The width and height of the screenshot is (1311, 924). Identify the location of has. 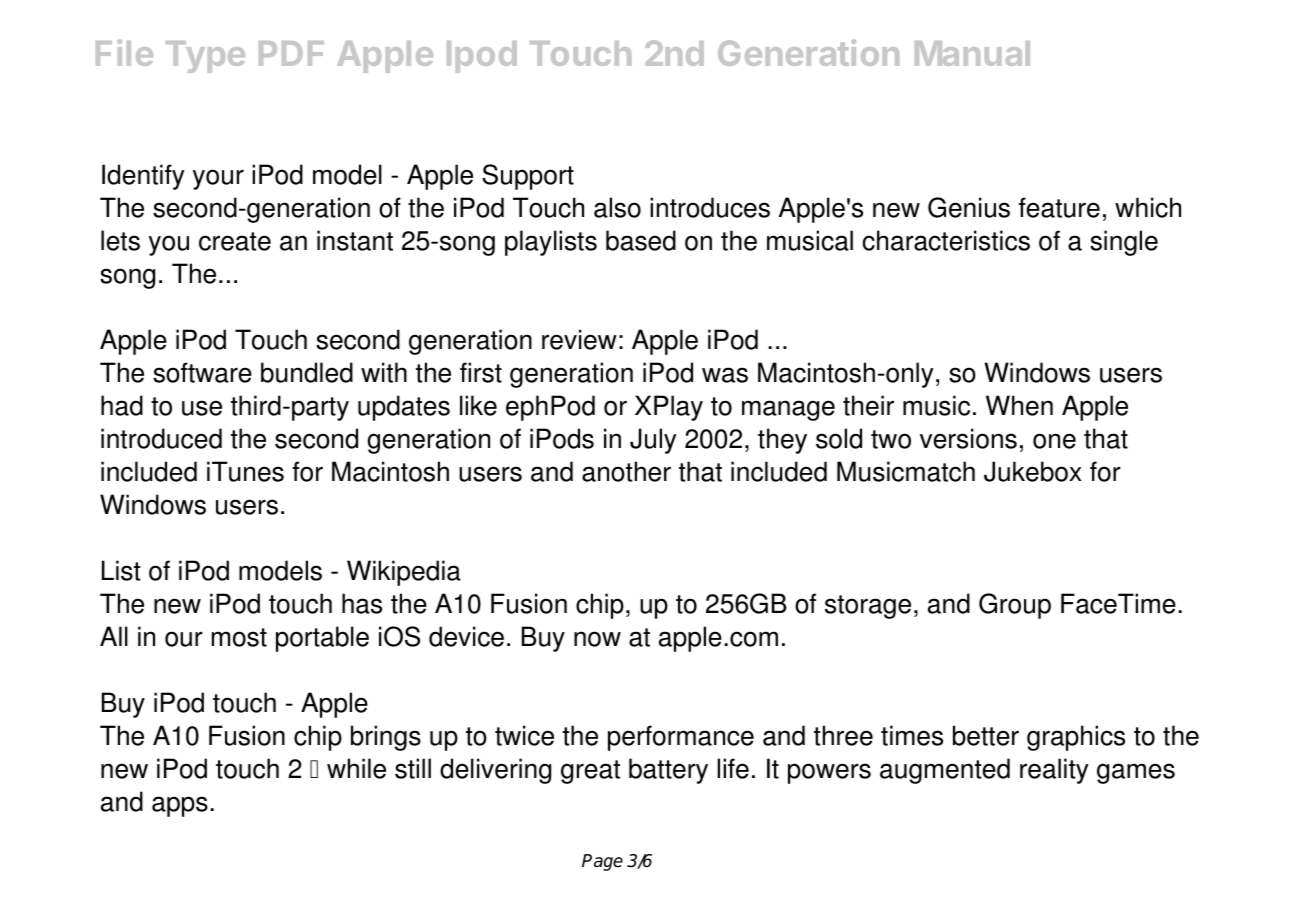
(362, 603).
